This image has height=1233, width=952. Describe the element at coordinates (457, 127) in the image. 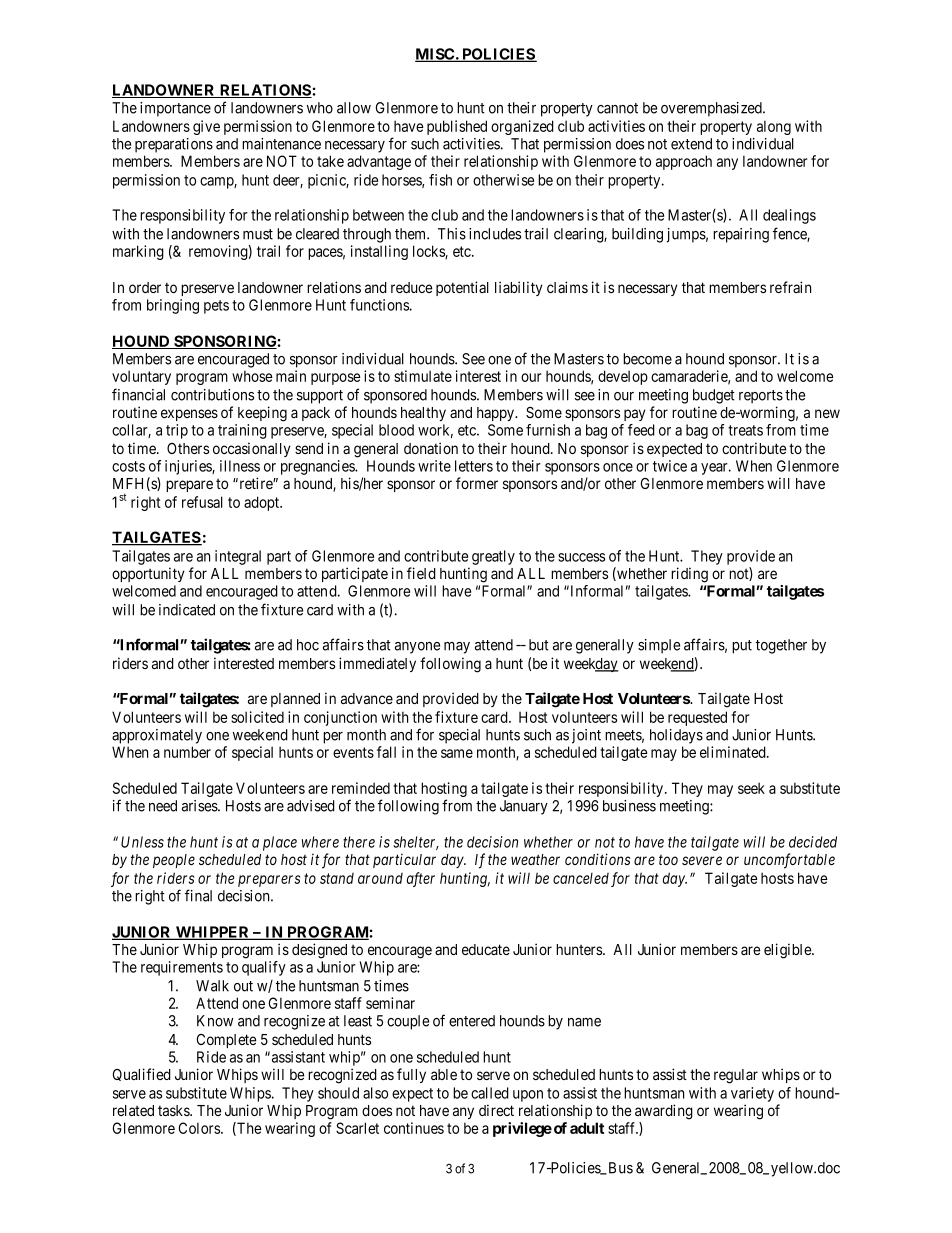

I see `published` at that location.
